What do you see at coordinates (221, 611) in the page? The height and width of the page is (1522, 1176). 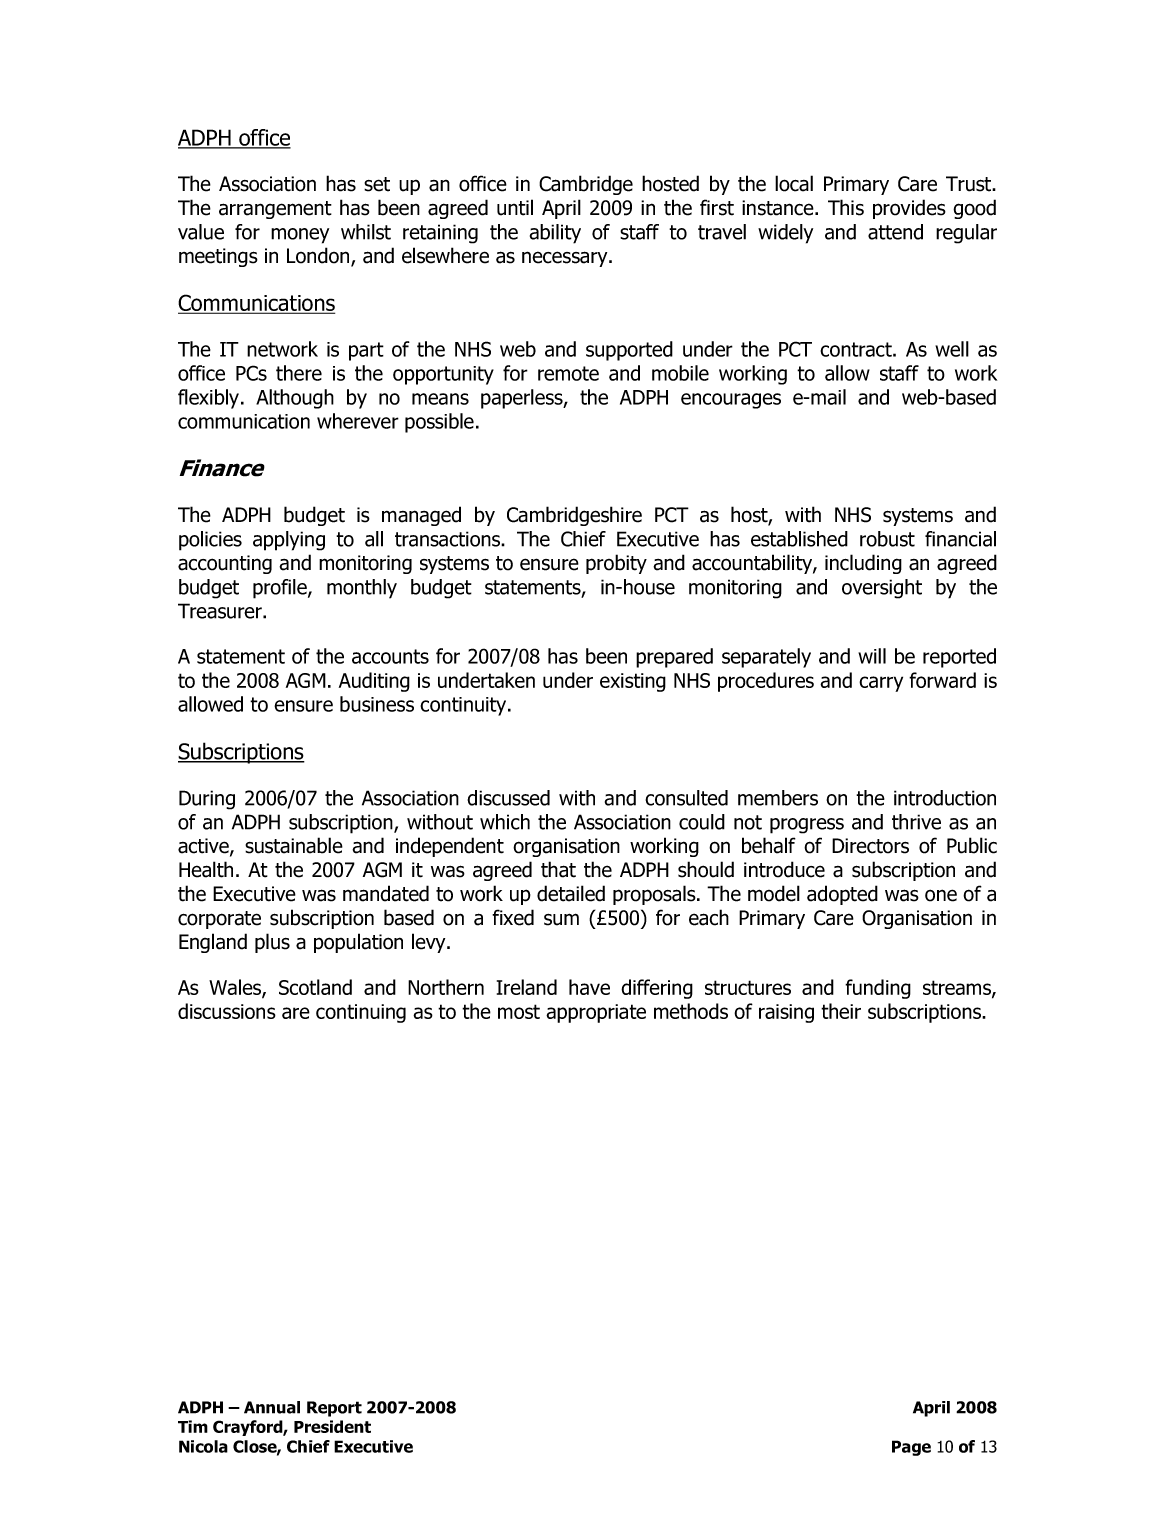 I see `Treasurer` at bounding box center [221, 611].
